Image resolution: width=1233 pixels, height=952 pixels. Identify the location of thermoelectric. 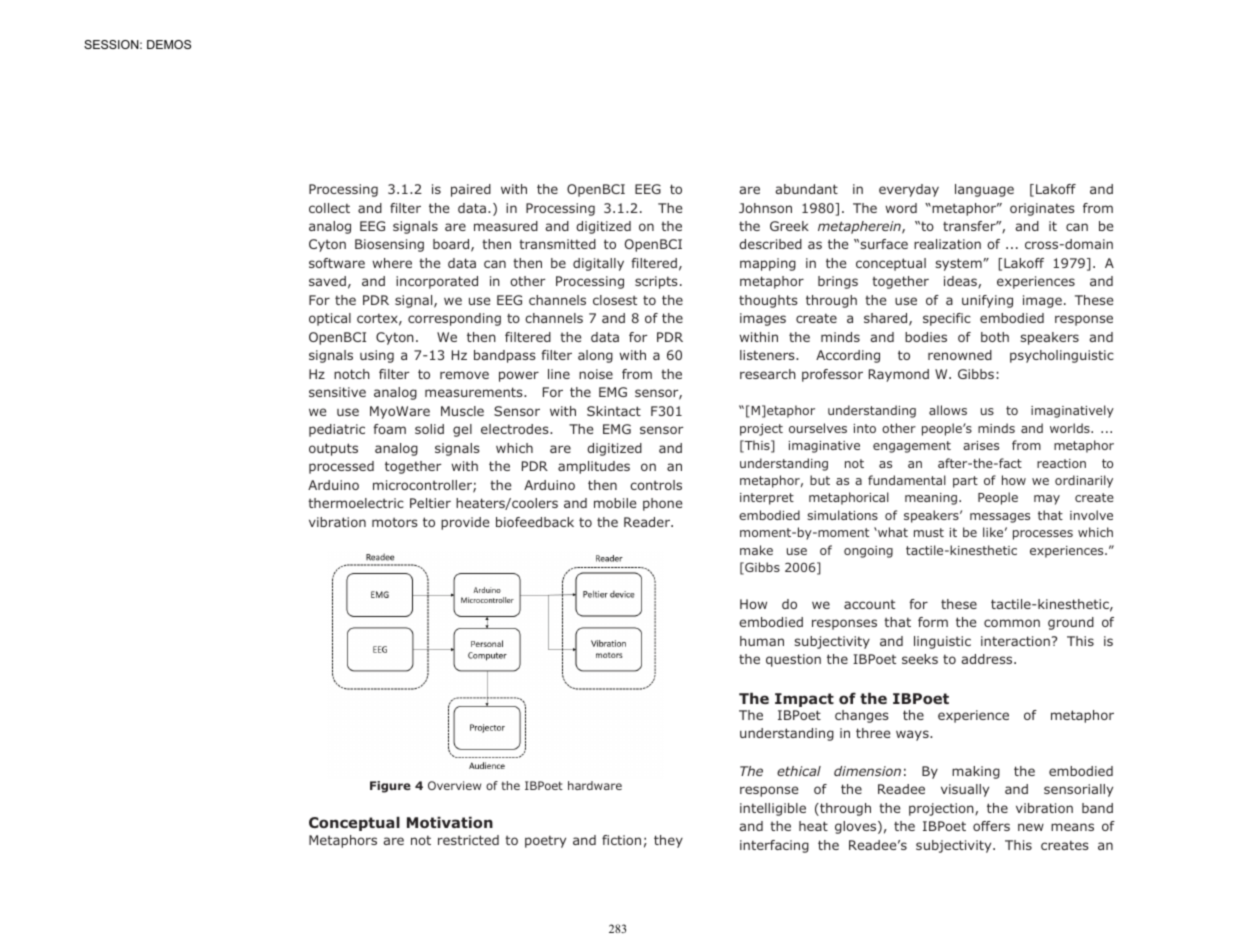
(356, 503).
